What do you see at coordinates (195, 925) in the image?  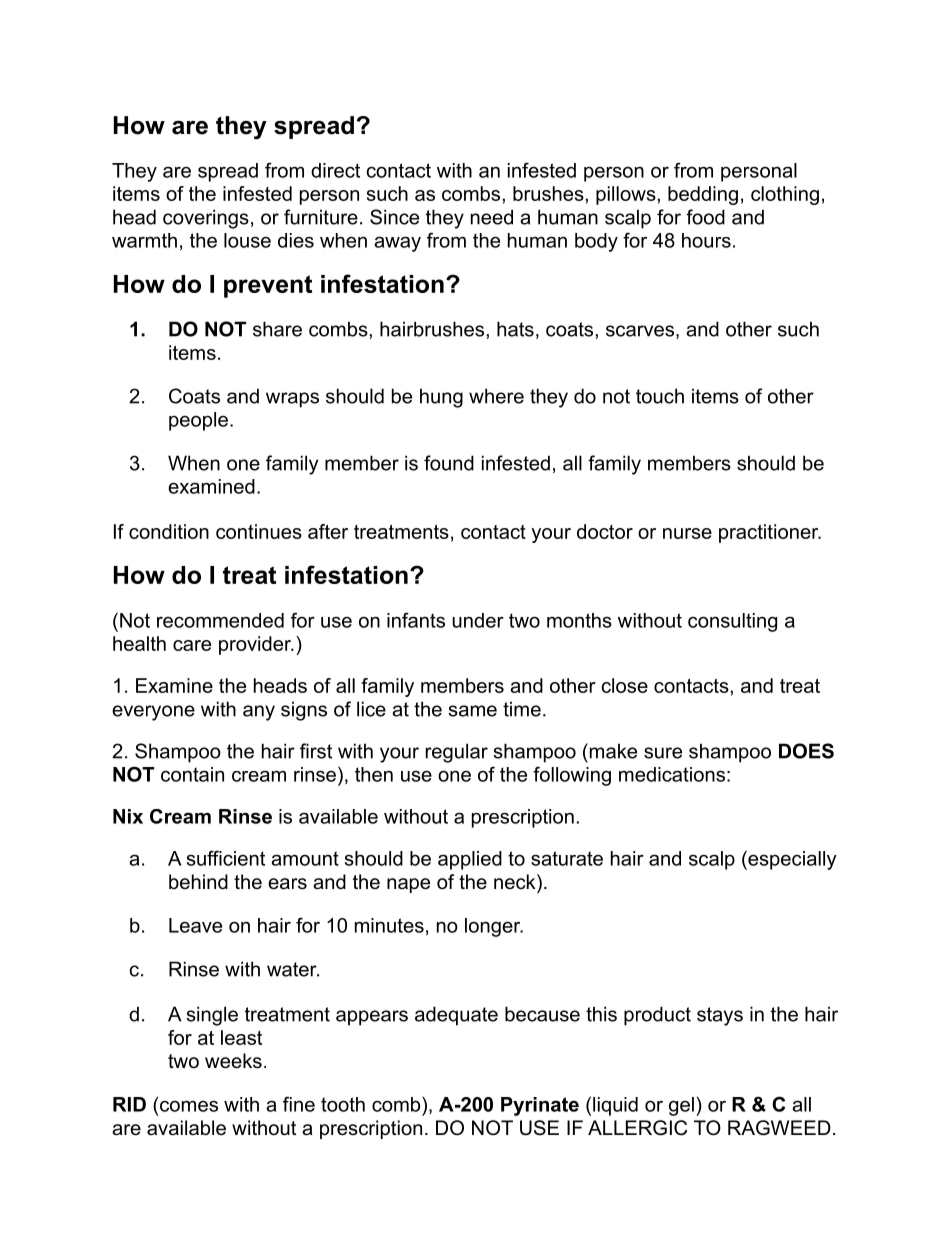 I see `Leave` at bounding box center [195, 925].
